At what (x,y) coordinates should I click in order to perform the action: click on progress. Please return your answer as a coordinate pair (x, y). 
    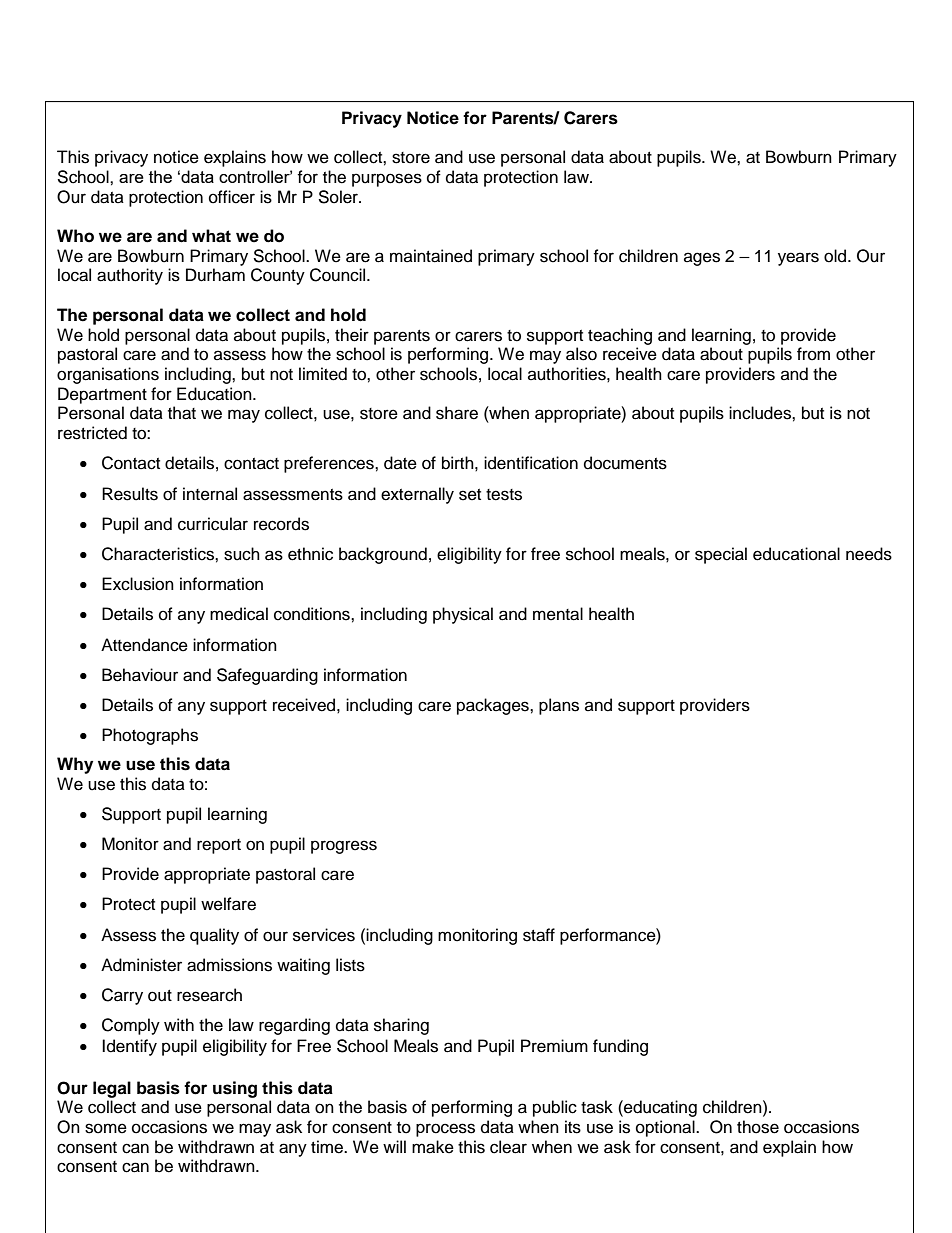
    Looking at the image, I should click on (344, 847).
